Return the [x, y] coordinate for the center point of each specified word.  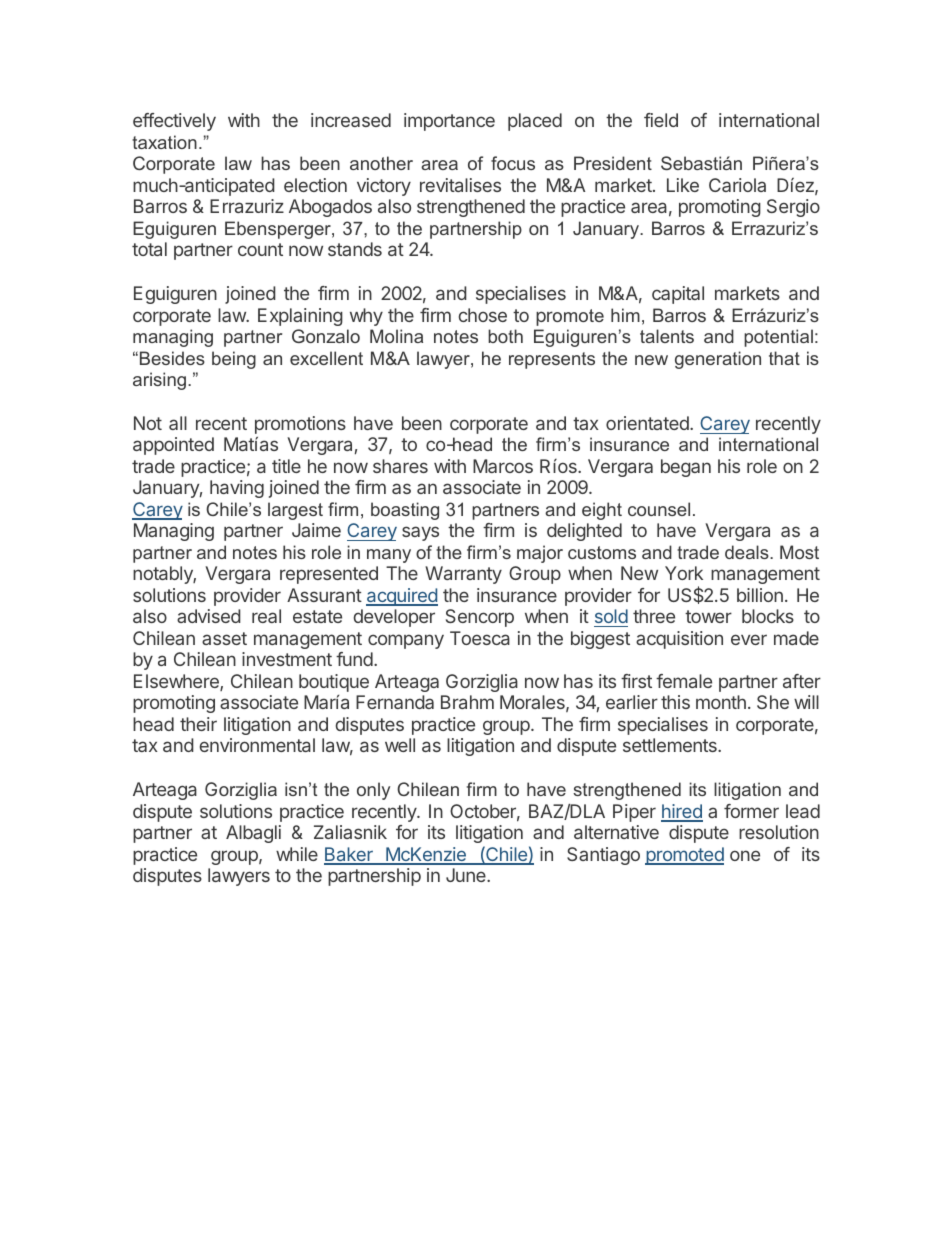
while [297, 854]
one [745, 855]
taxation [164, 142]
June [467, 875]
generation [718, 360]
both [505, 336]
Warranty [463, 575]
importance [449, 122]
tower [708, 616]
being [234, 360]
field [661, 120]
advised [209, 616]
